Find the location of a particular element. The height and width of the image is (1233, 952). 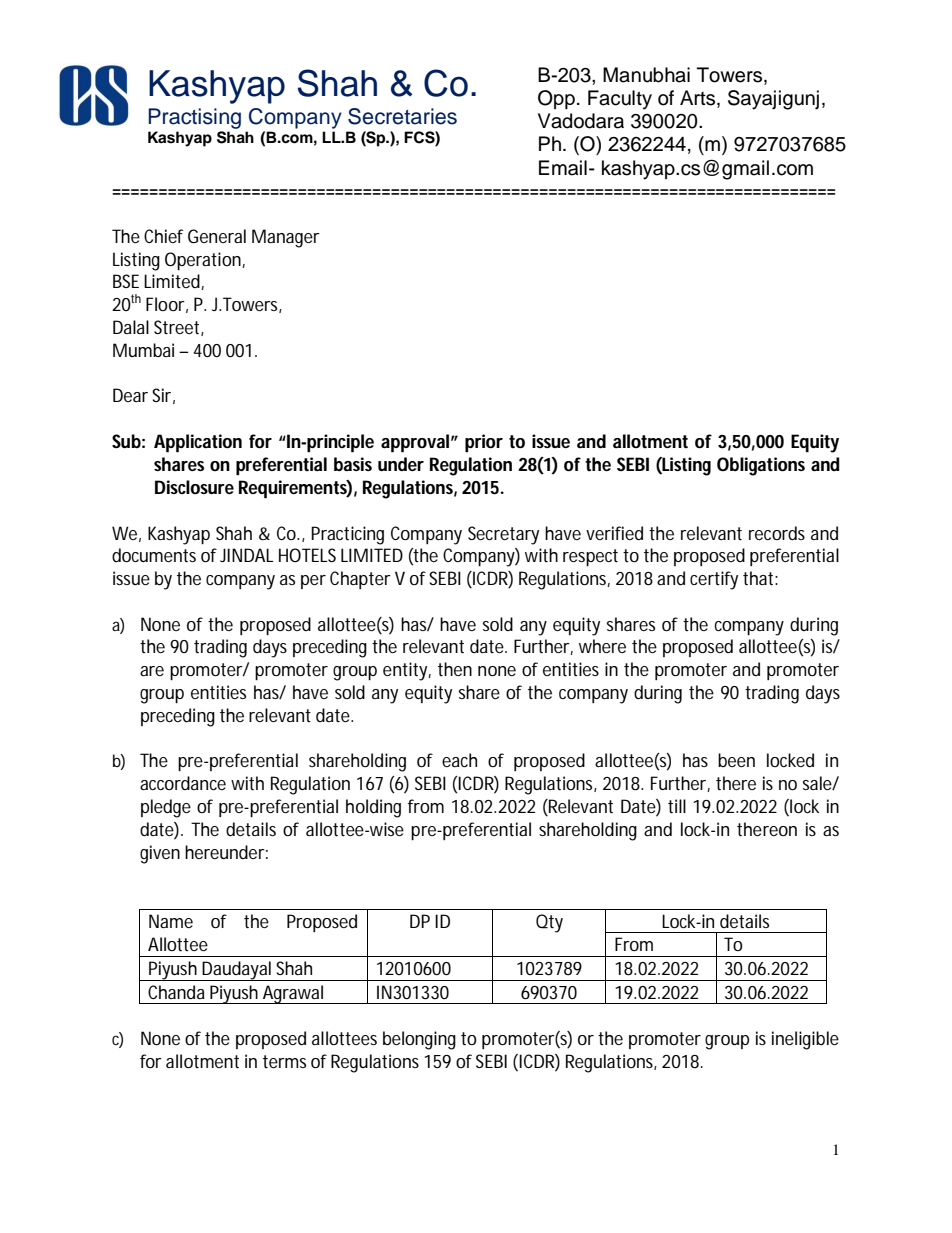

Chanda is located at coordinates (176, 992).
